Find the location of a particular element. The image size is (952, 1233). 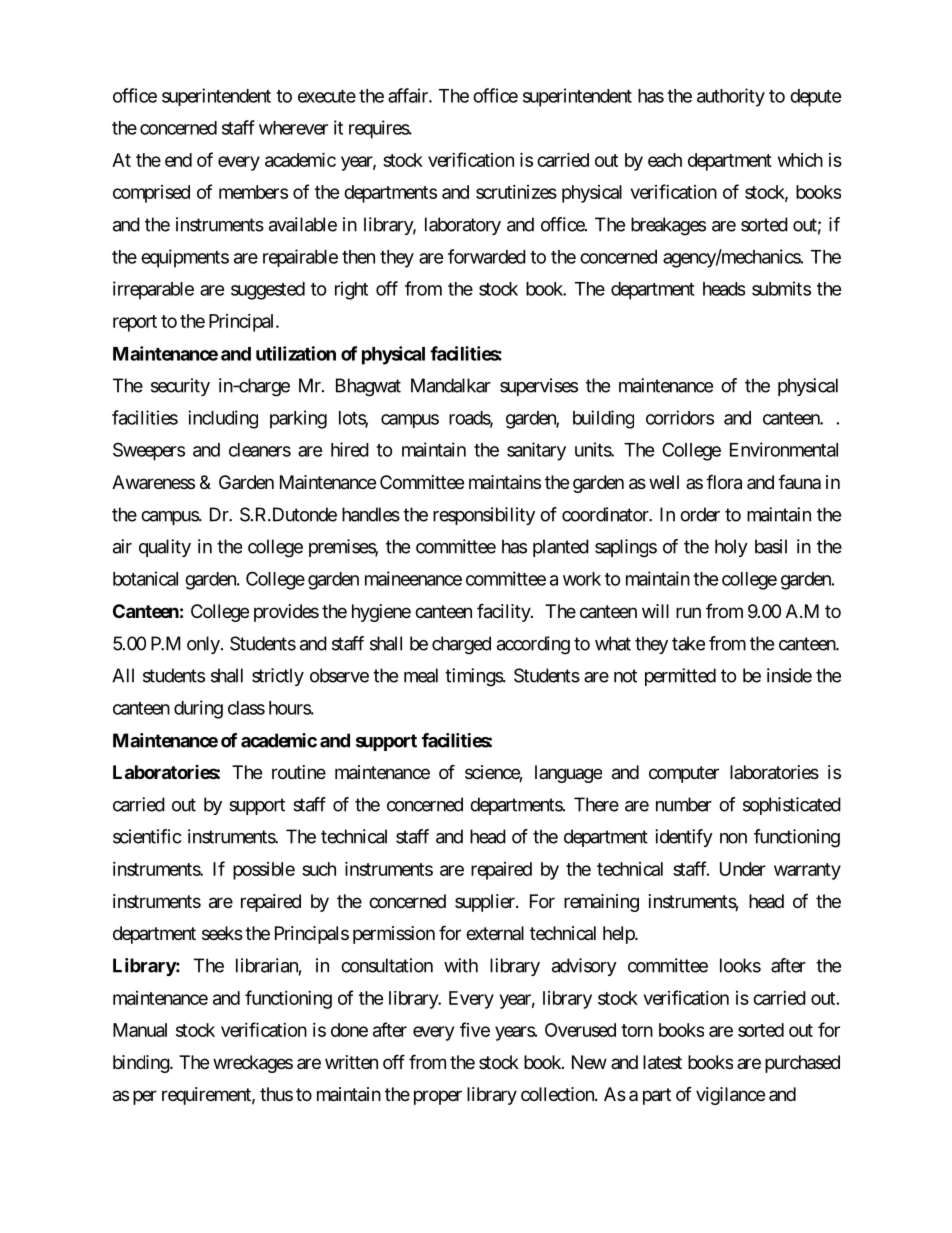

only is located at coordinates (203, 645).
